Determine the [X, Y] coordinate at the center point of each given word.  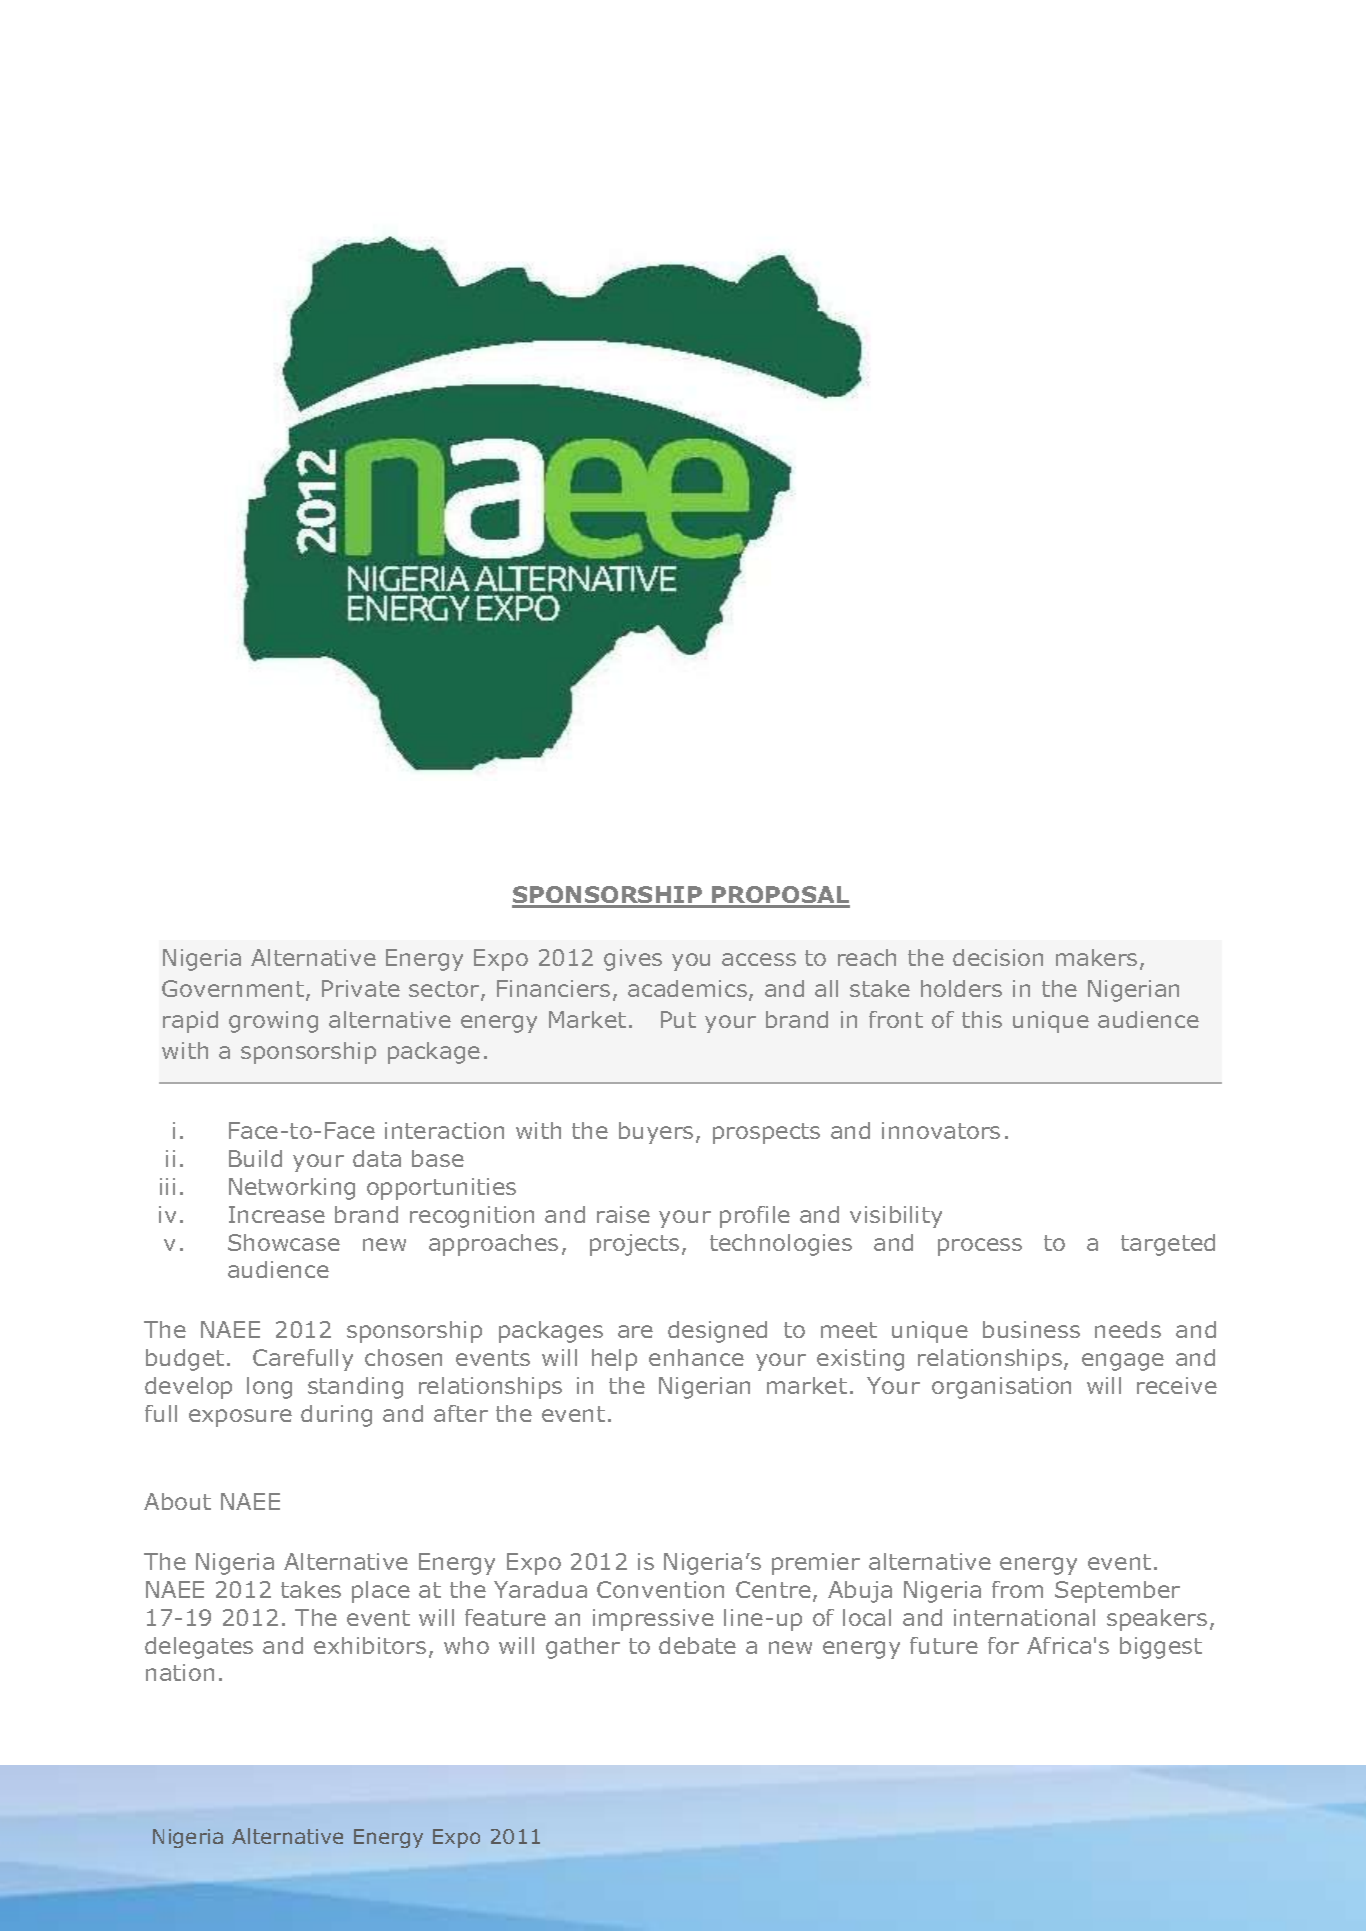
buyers [656, 1133]
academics [689, 990]
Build [255, 1158]
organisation [1001, 1388]
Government [233, 988]
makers [1096, 957]
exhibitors [370, 1645]
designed [717, 1332]
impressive [653, 1620]
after [461, 1413]
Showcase [284, 1242]
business [1031, 1329]
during [336, 1416]
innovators [941, 1130]
